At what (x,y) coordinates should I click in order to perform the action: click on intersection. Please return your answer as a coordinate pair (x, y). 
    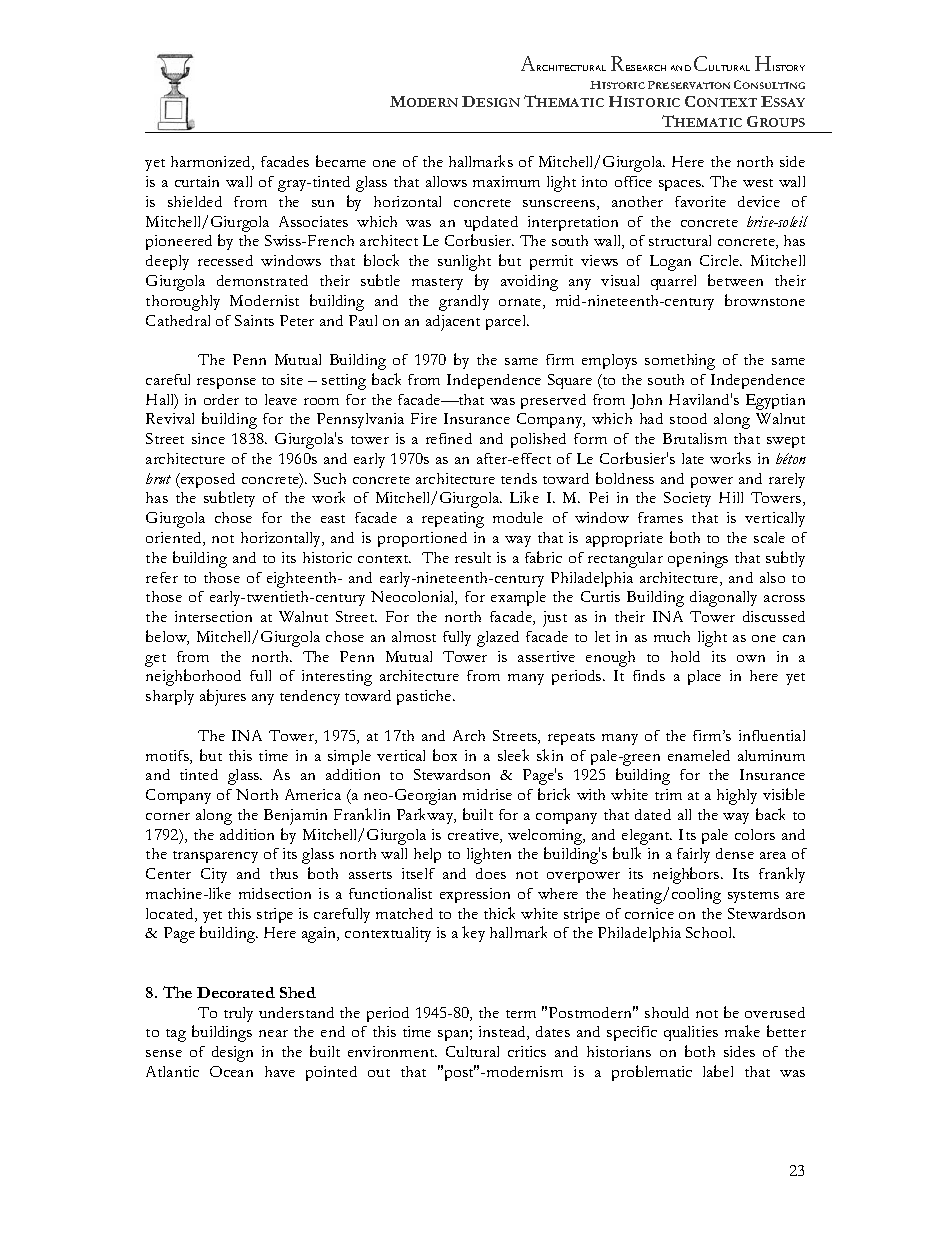
    Looking at the image, I should click on (213, 616).
